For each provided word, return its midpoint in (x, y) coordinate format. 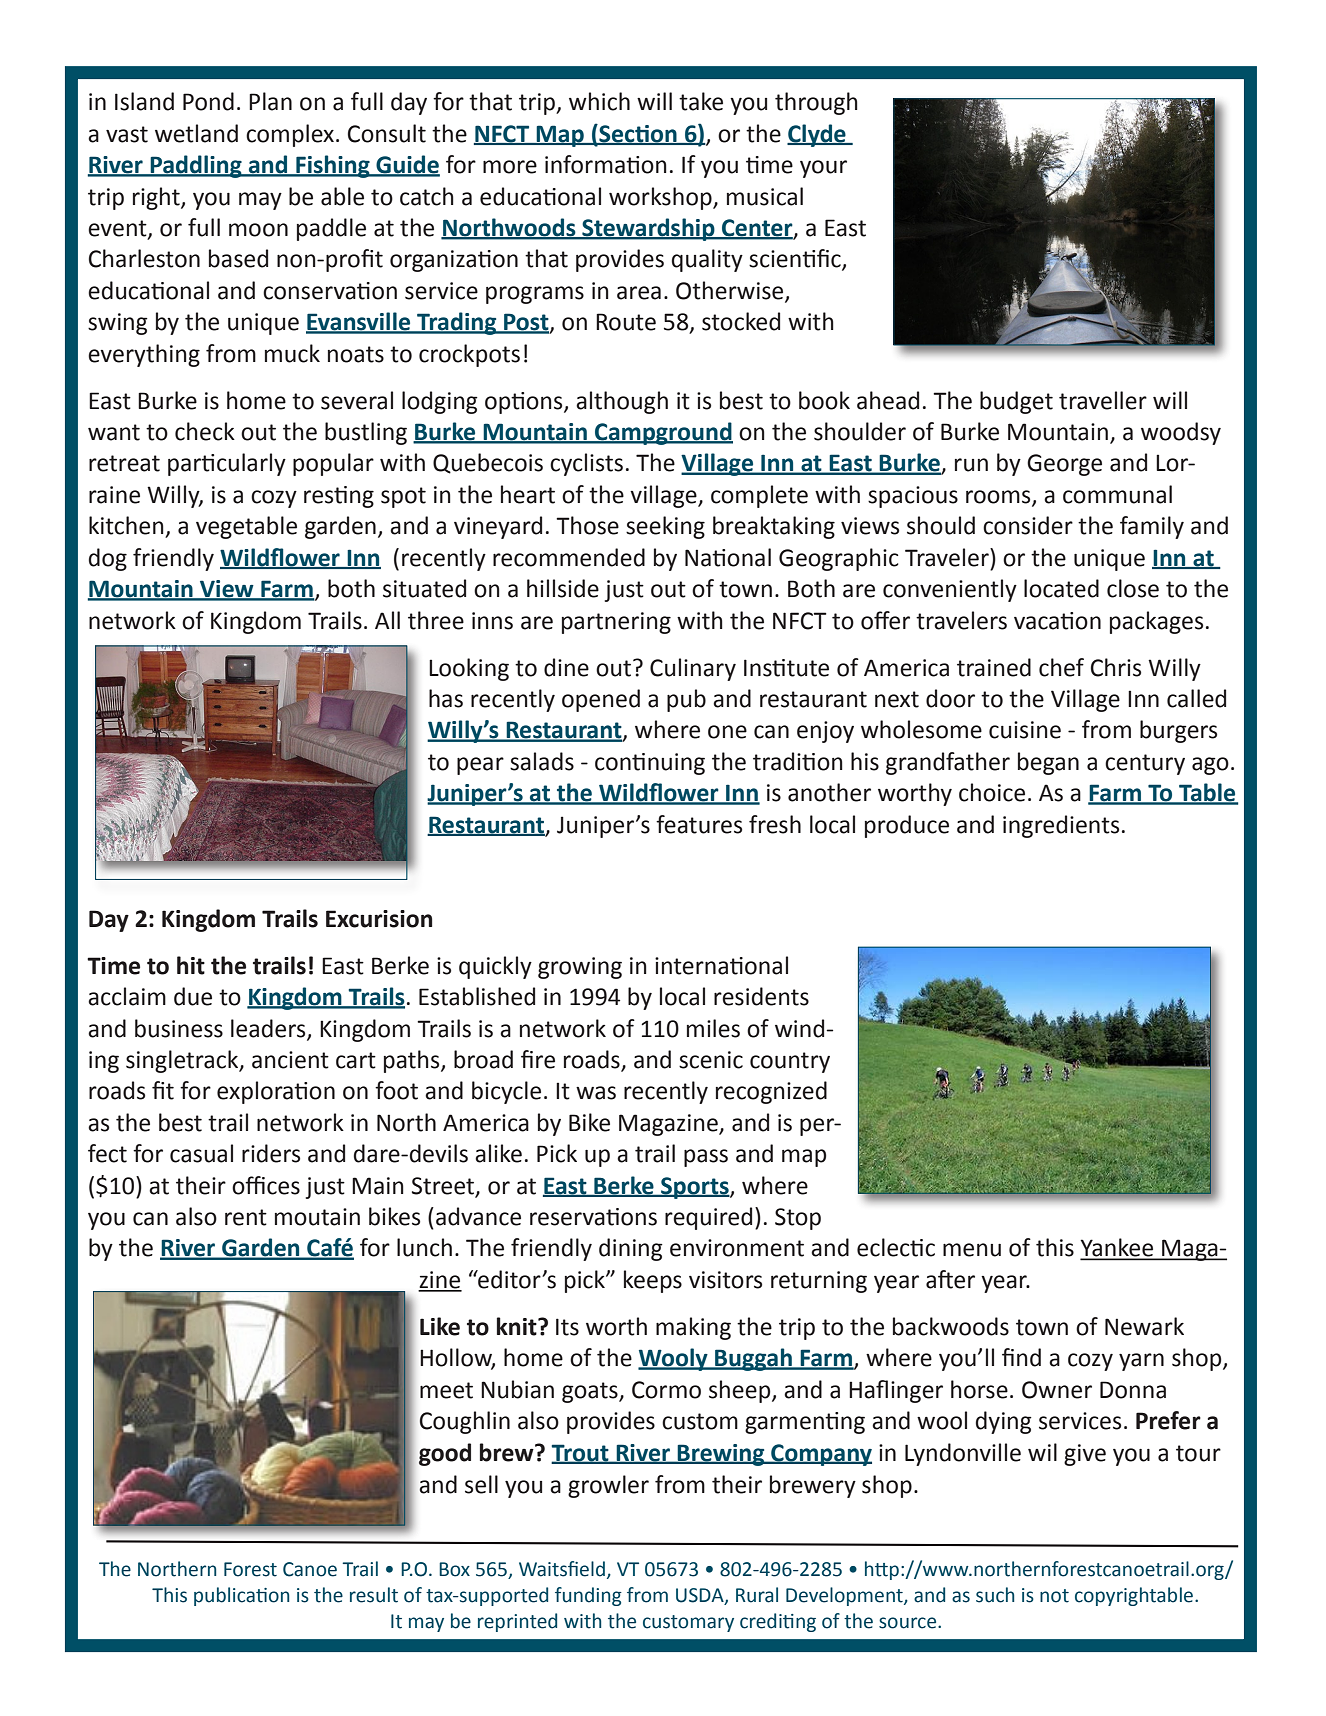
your (823, 169)
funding (588, 1596)
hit (191, 965)
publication (242, 1596)
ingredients (1061, 826)
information (606, 164)
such (995, 1595)
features (699, 824)
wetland (196, 133)
